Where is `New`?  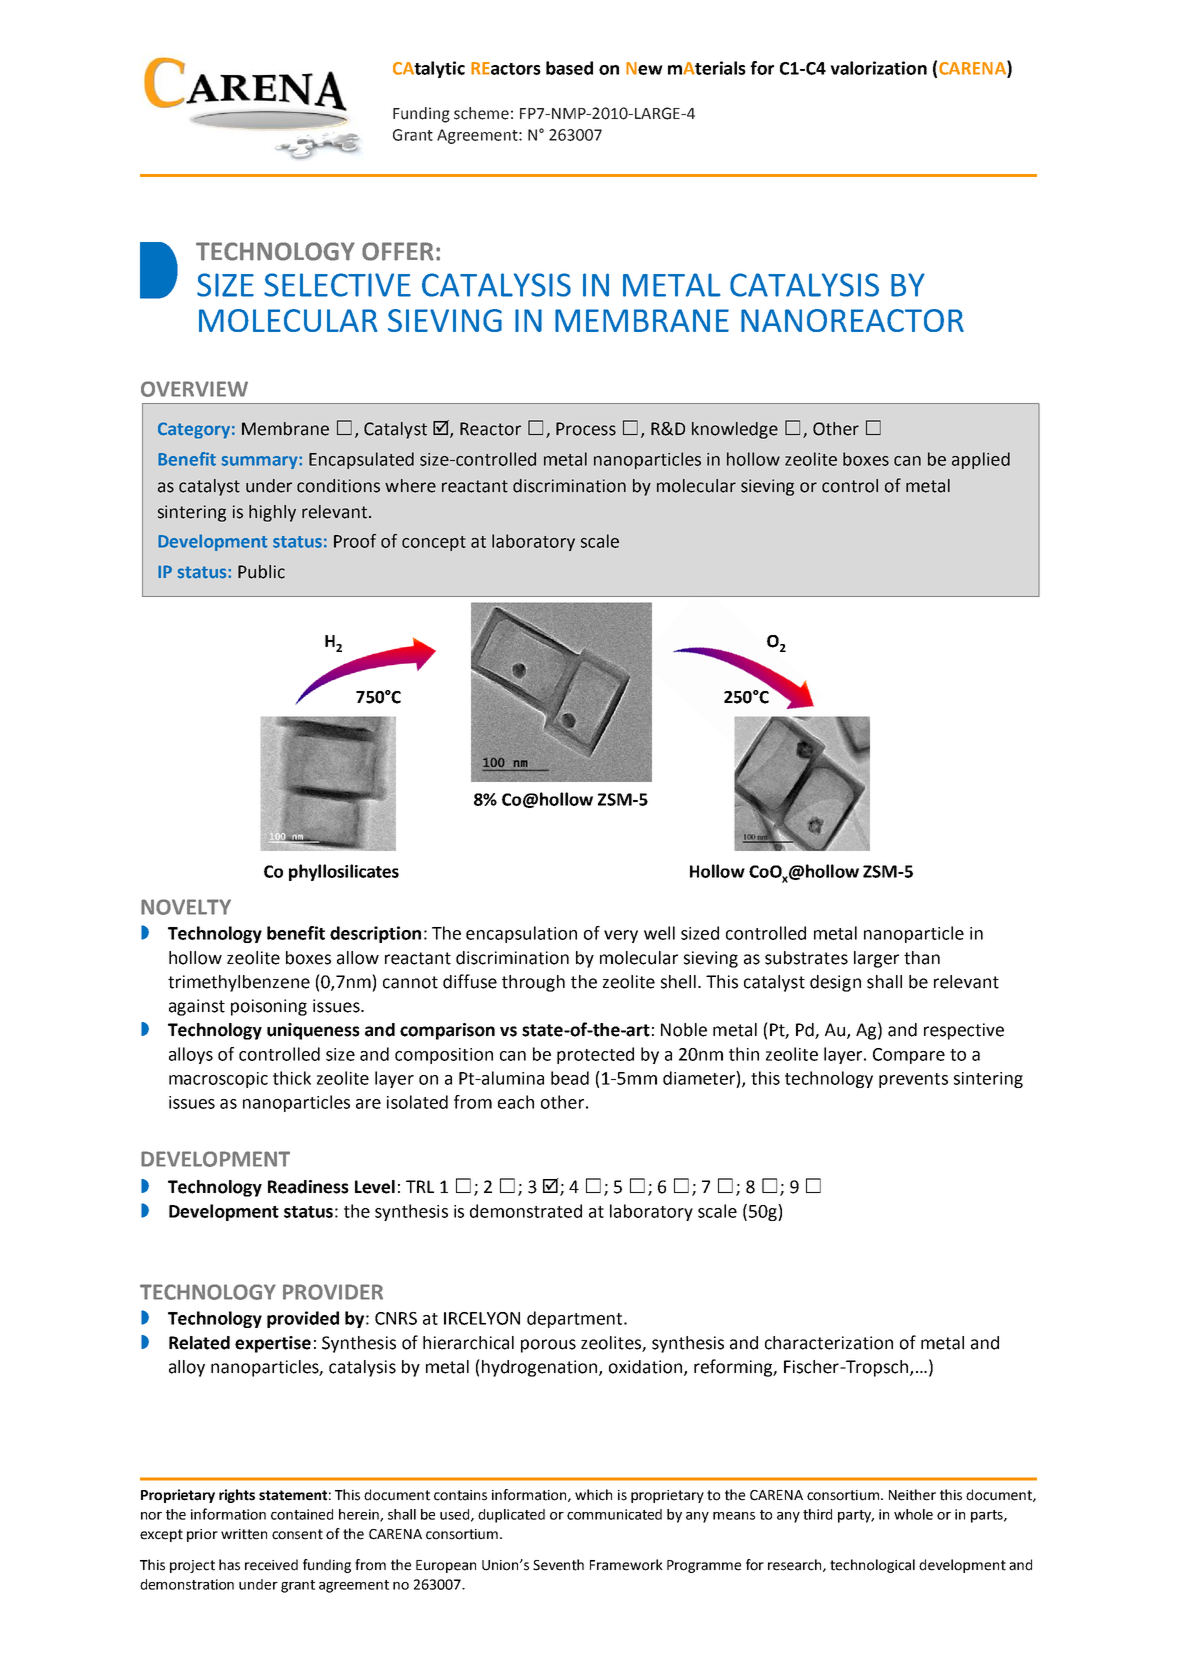
New is located at coordinates (644, 68).
